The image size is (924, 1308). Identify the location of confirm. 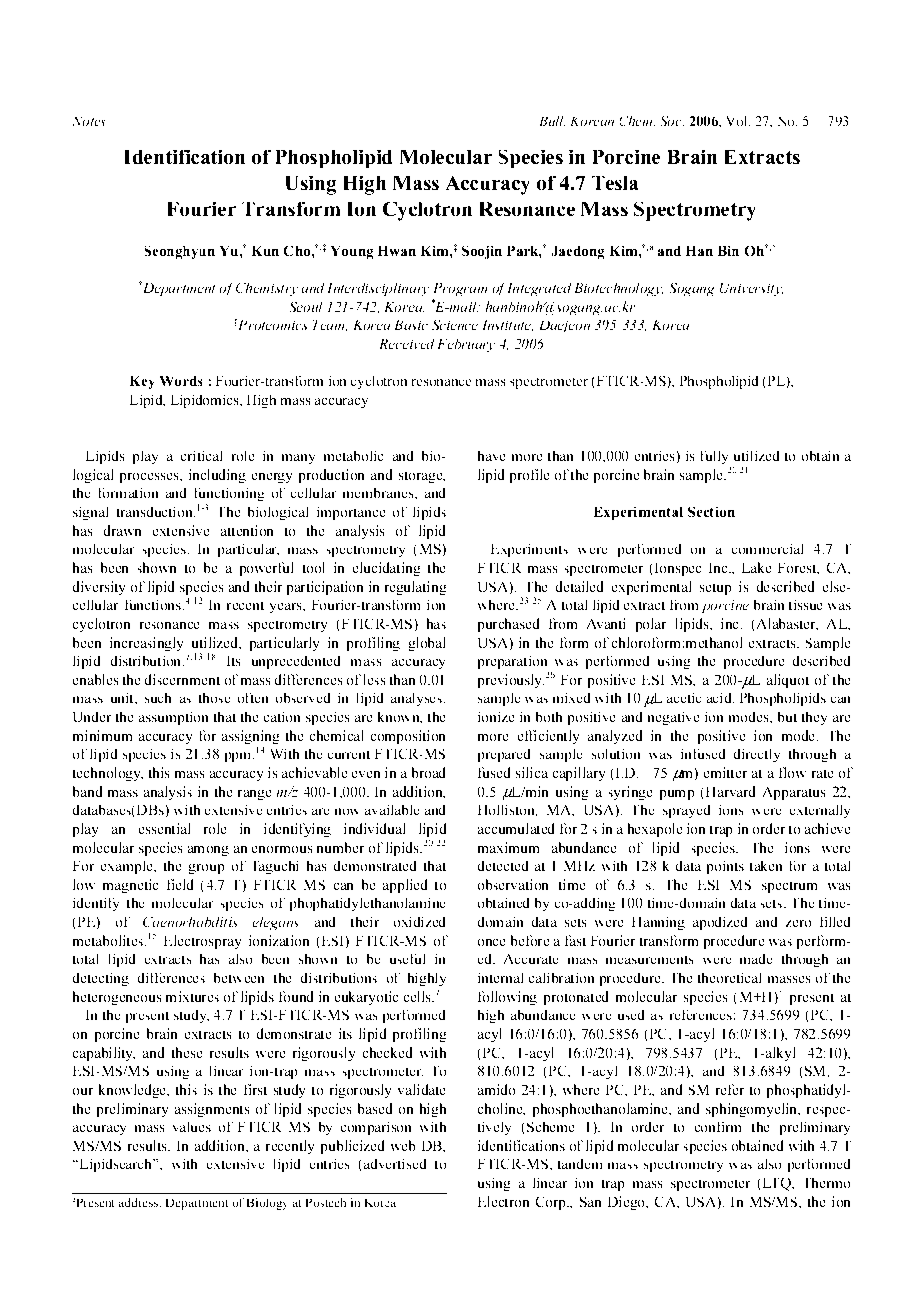
(718, 1127).
